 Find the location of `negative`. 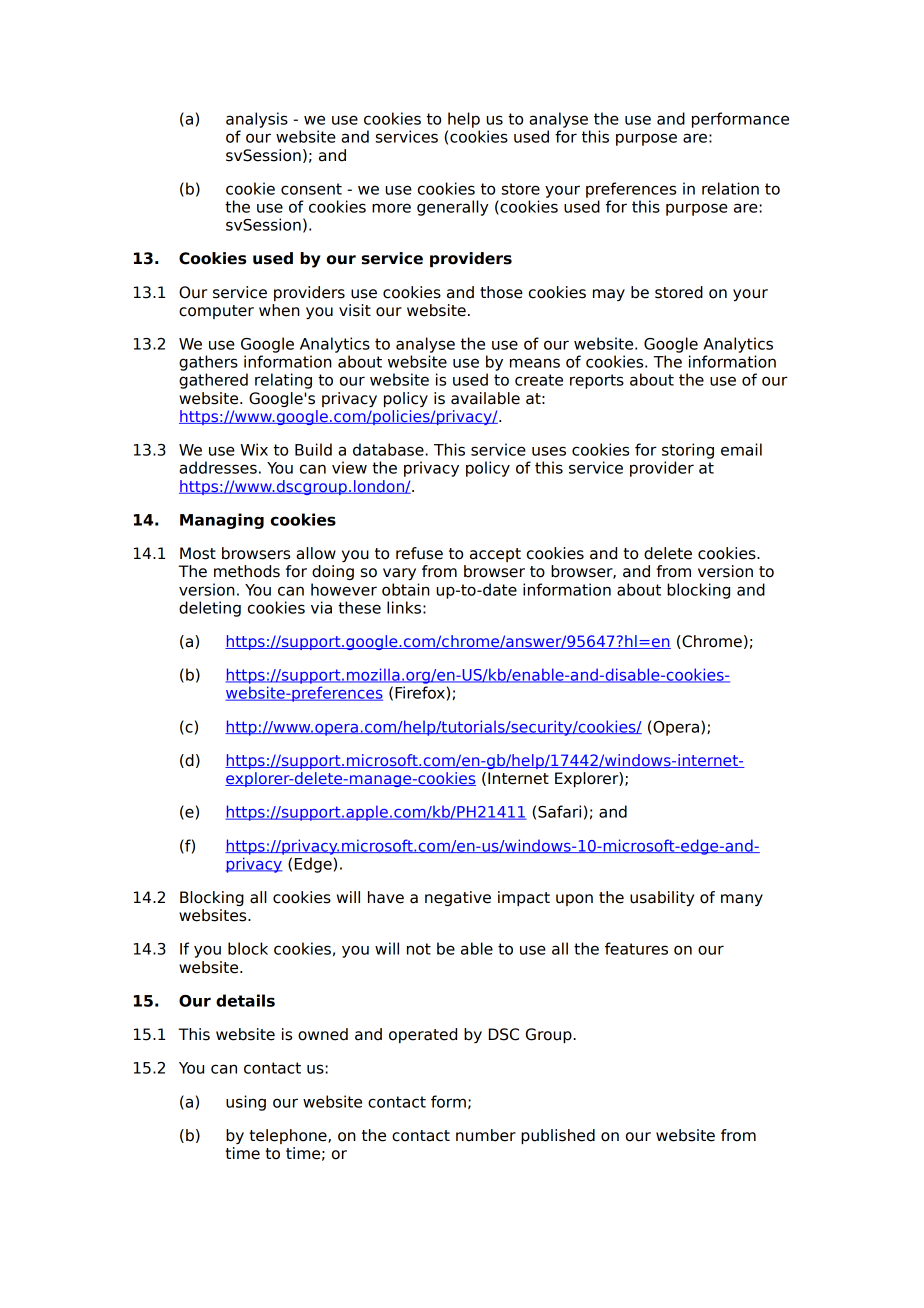

negative is located at coordinates (458, 898).
